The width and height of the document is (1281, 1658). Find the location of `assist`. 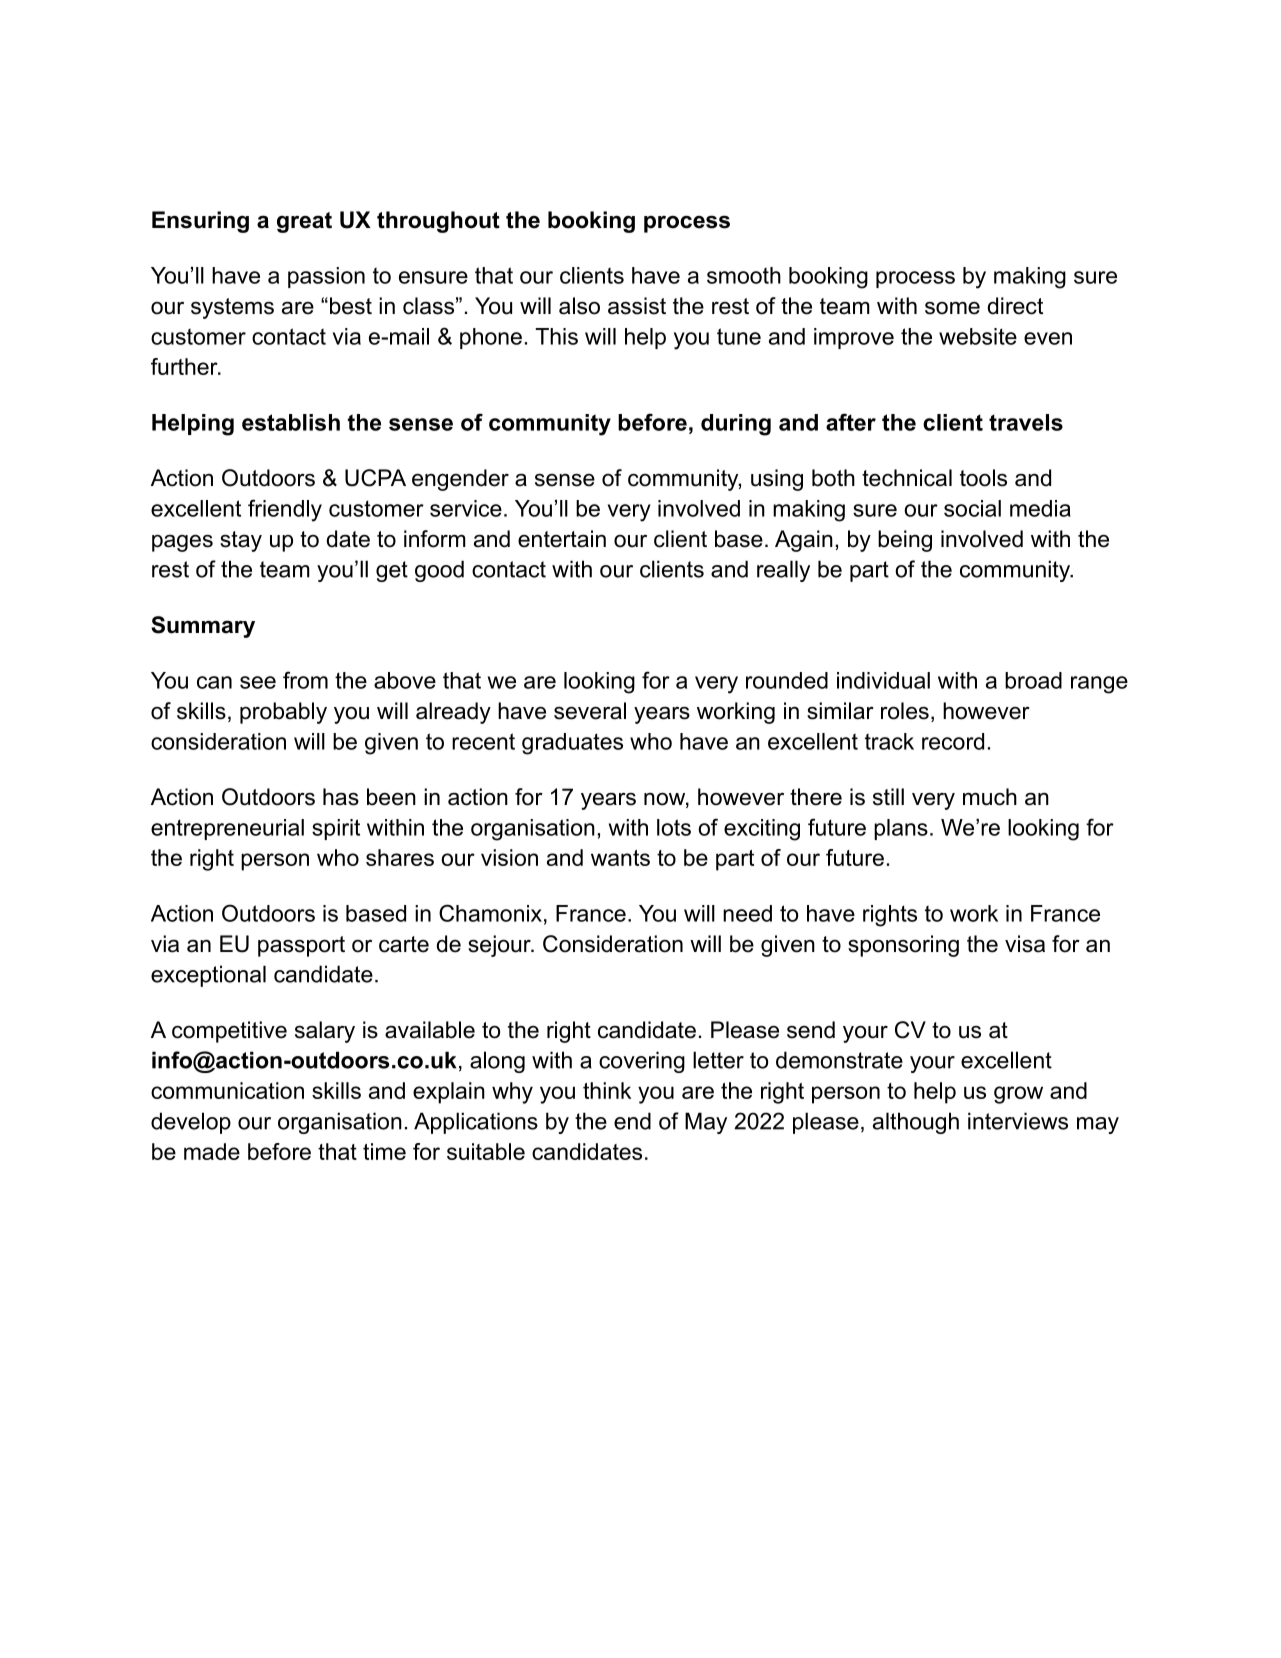

assist is located at coordinates (637, 306).
